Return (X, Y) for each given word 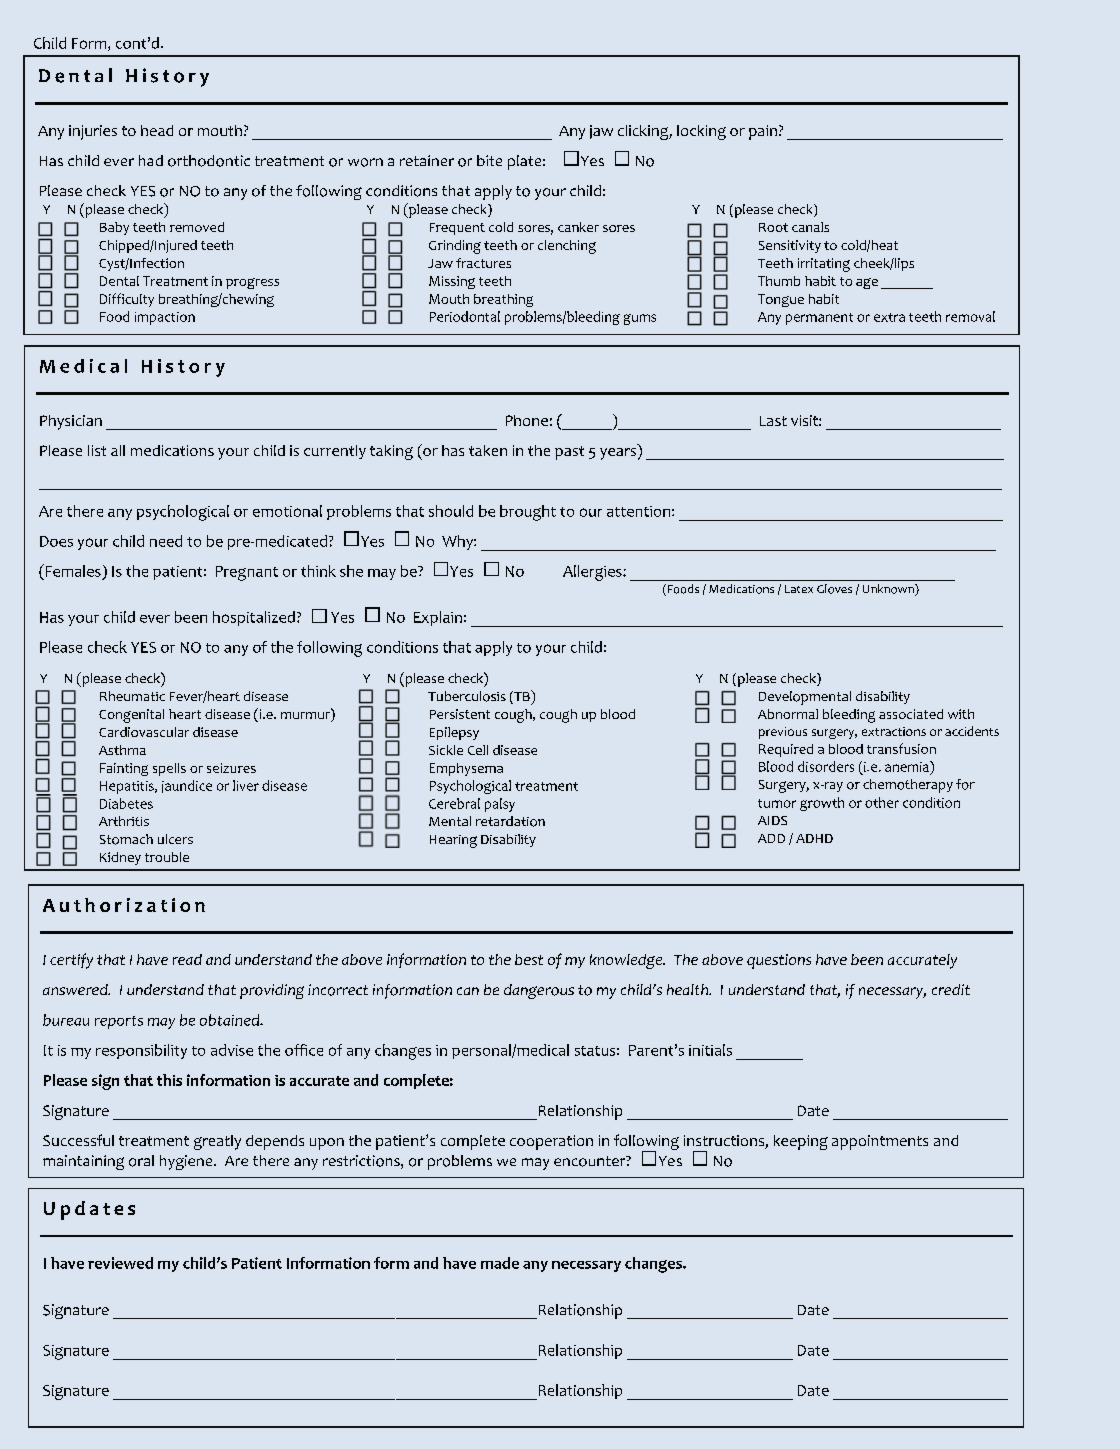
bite (489, 160)
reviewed (120, 1263)
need (166, 541)
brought (528, 513)
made (500, 1263)
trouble (167, 857)
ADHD (814, 838)
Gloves (834, 589)
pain (763, 132)
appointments (880, 1142)
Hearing (453, 841)
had (151, 160)
